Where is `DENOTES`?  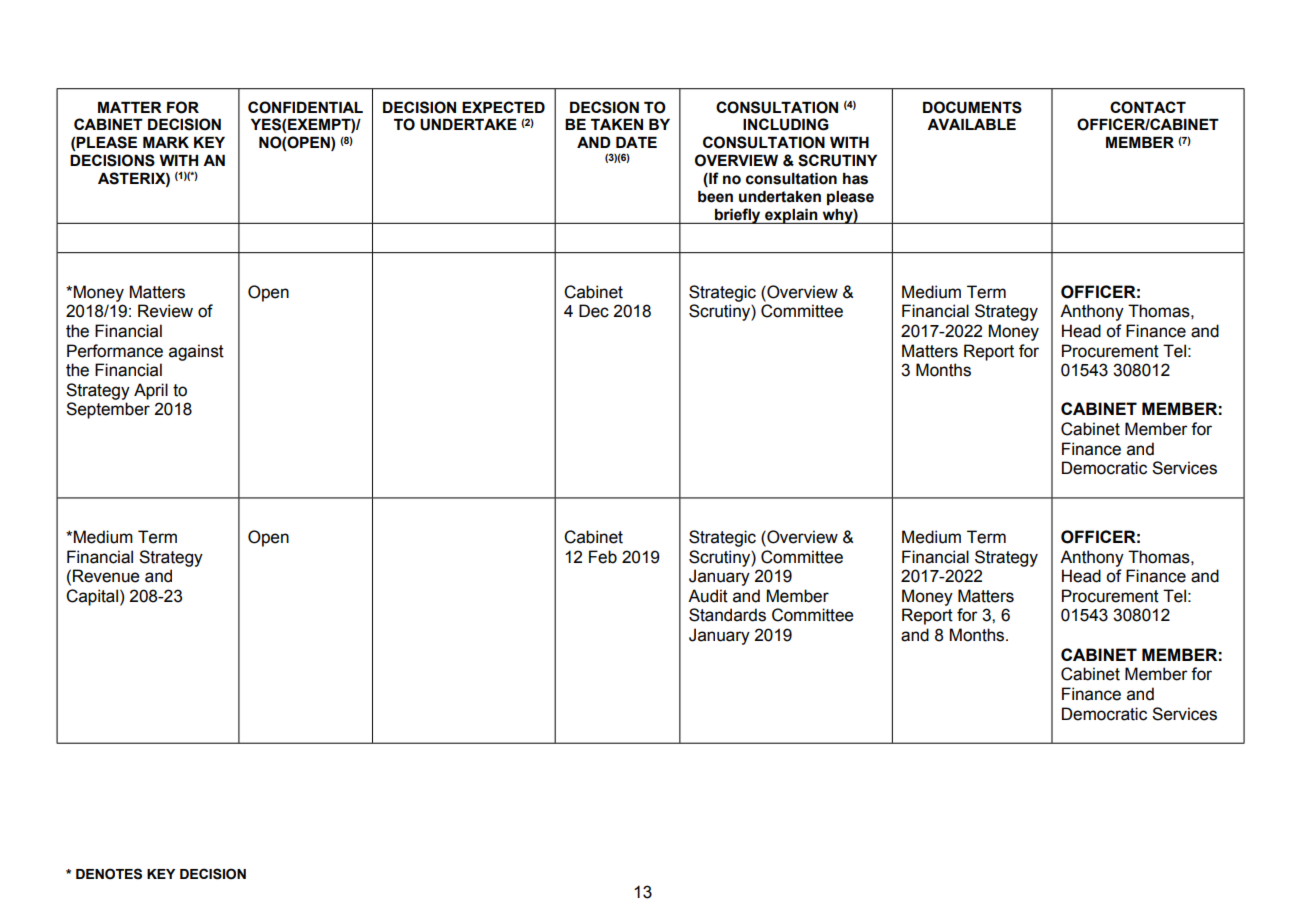 DENOTES is located at coordinates (109, 874).
